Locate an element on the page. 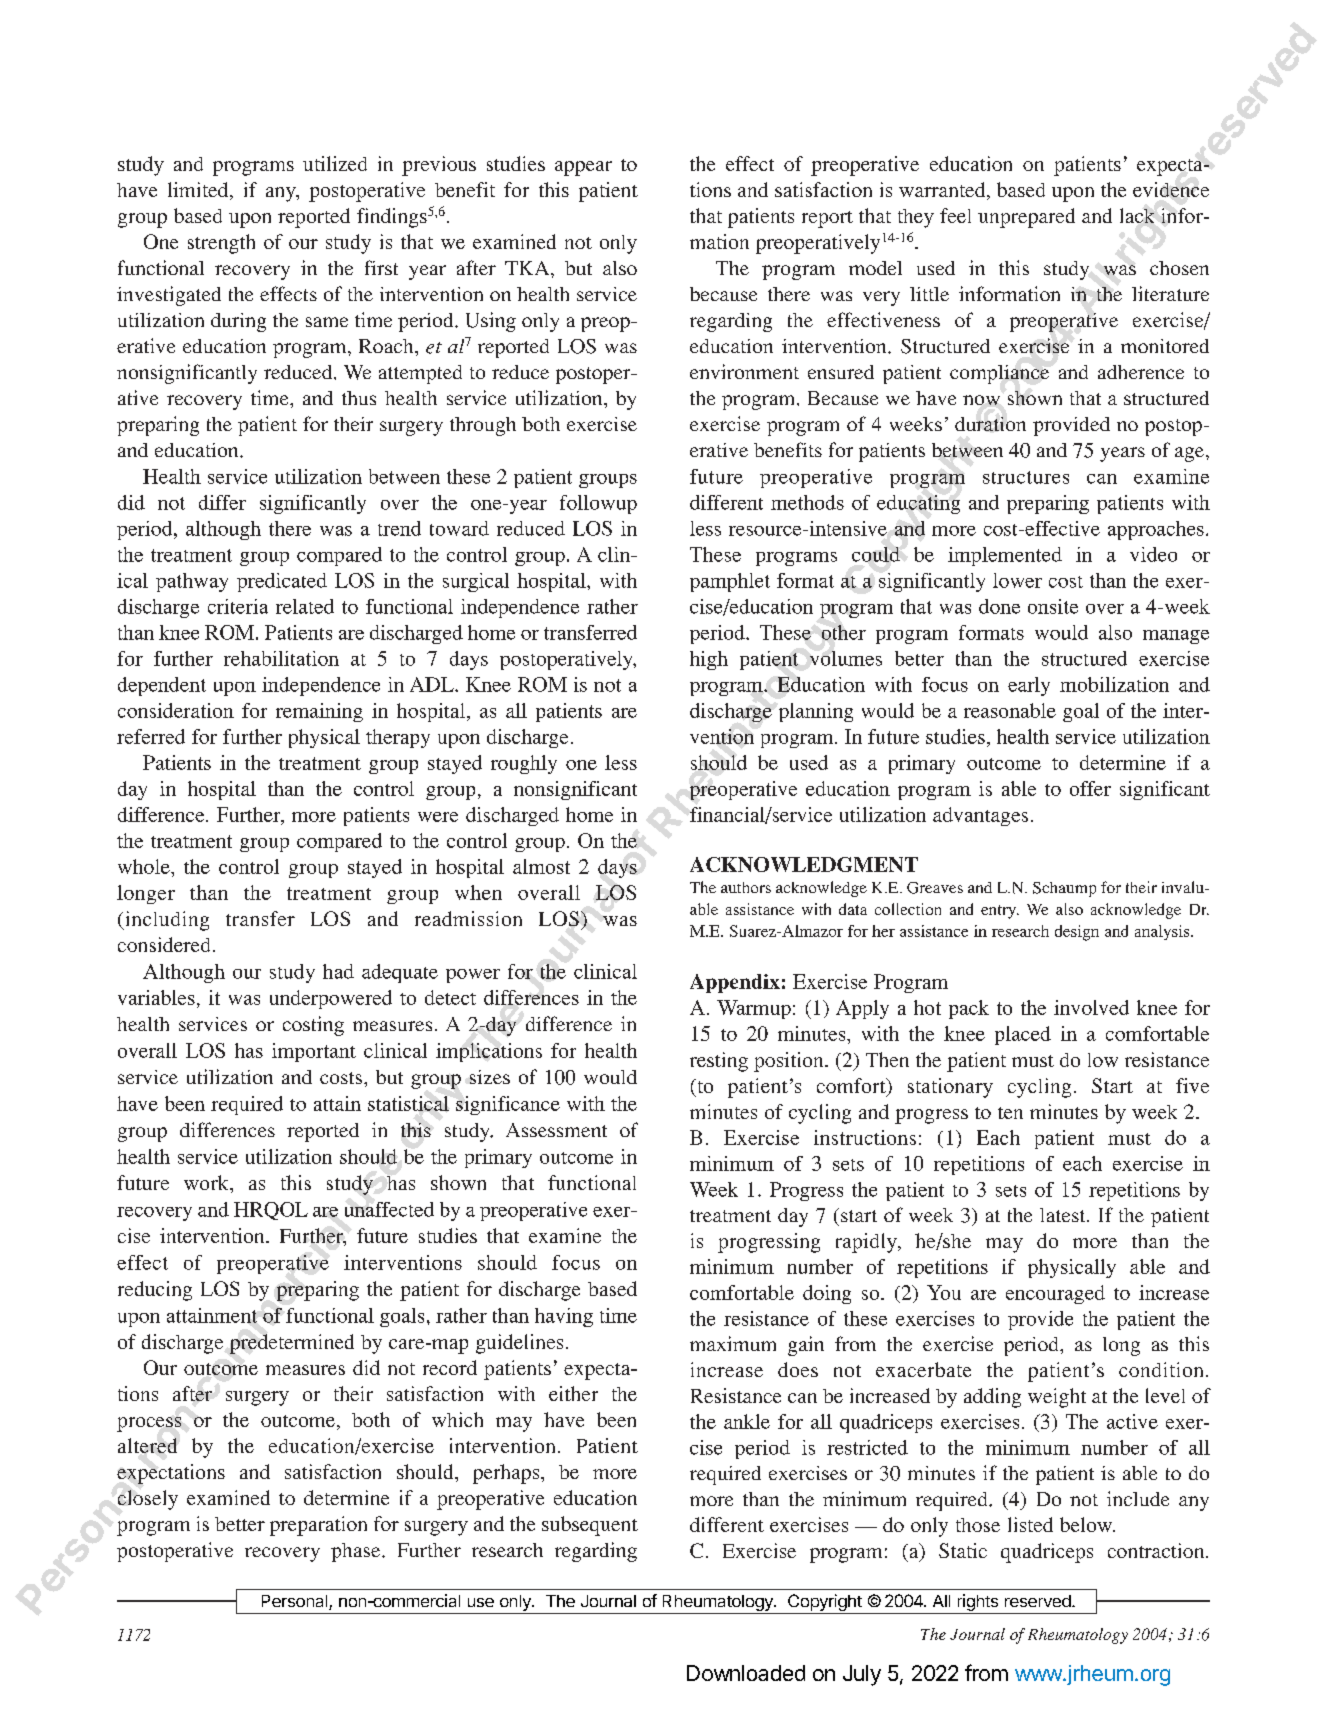 Image resolution: width=1327 pixels, height=1718 pixels. pamphlet is located at coordinates (730, 582).
